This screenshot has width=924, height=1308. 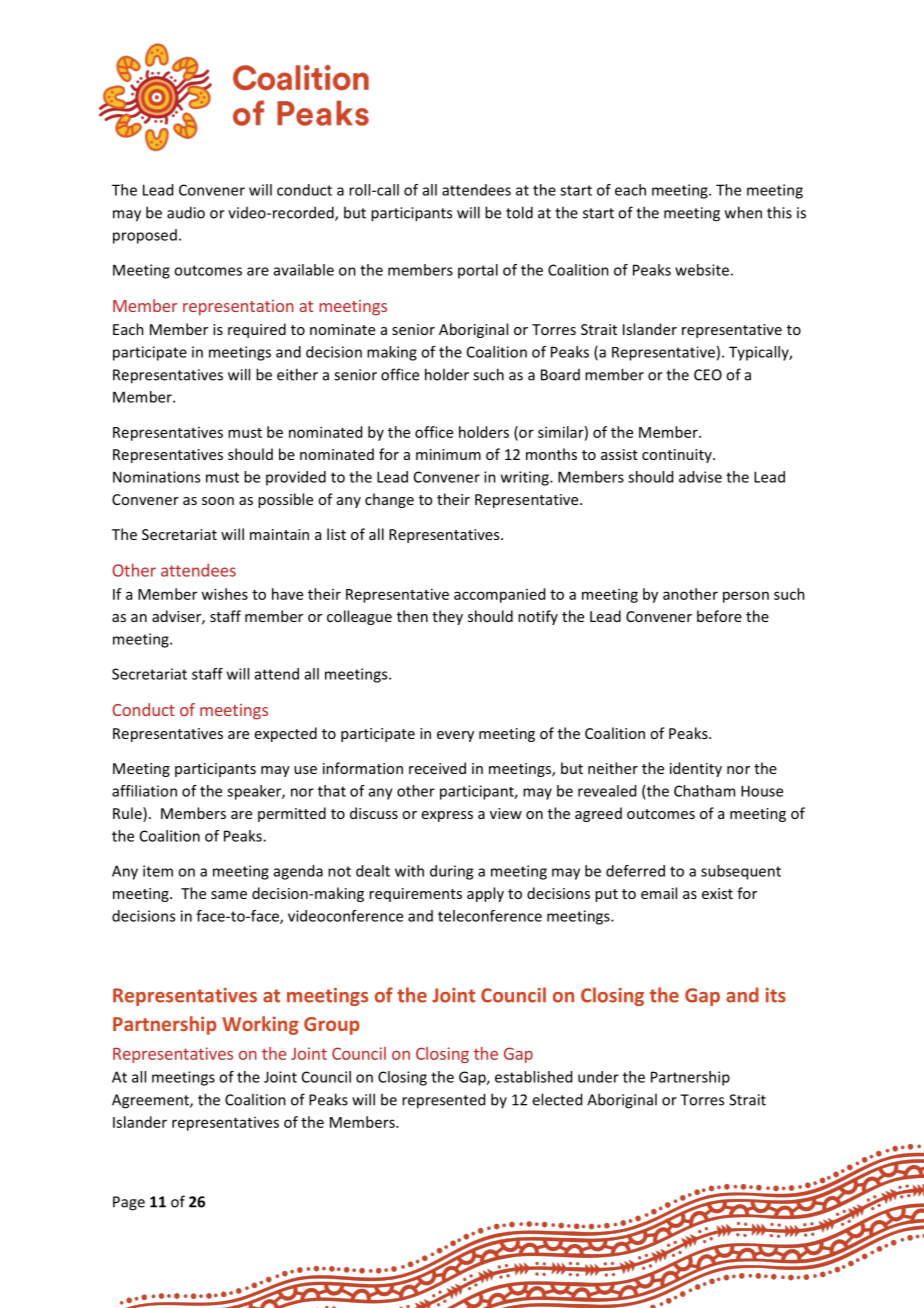 I want to click on represented, so click(x=443, y=1101).
